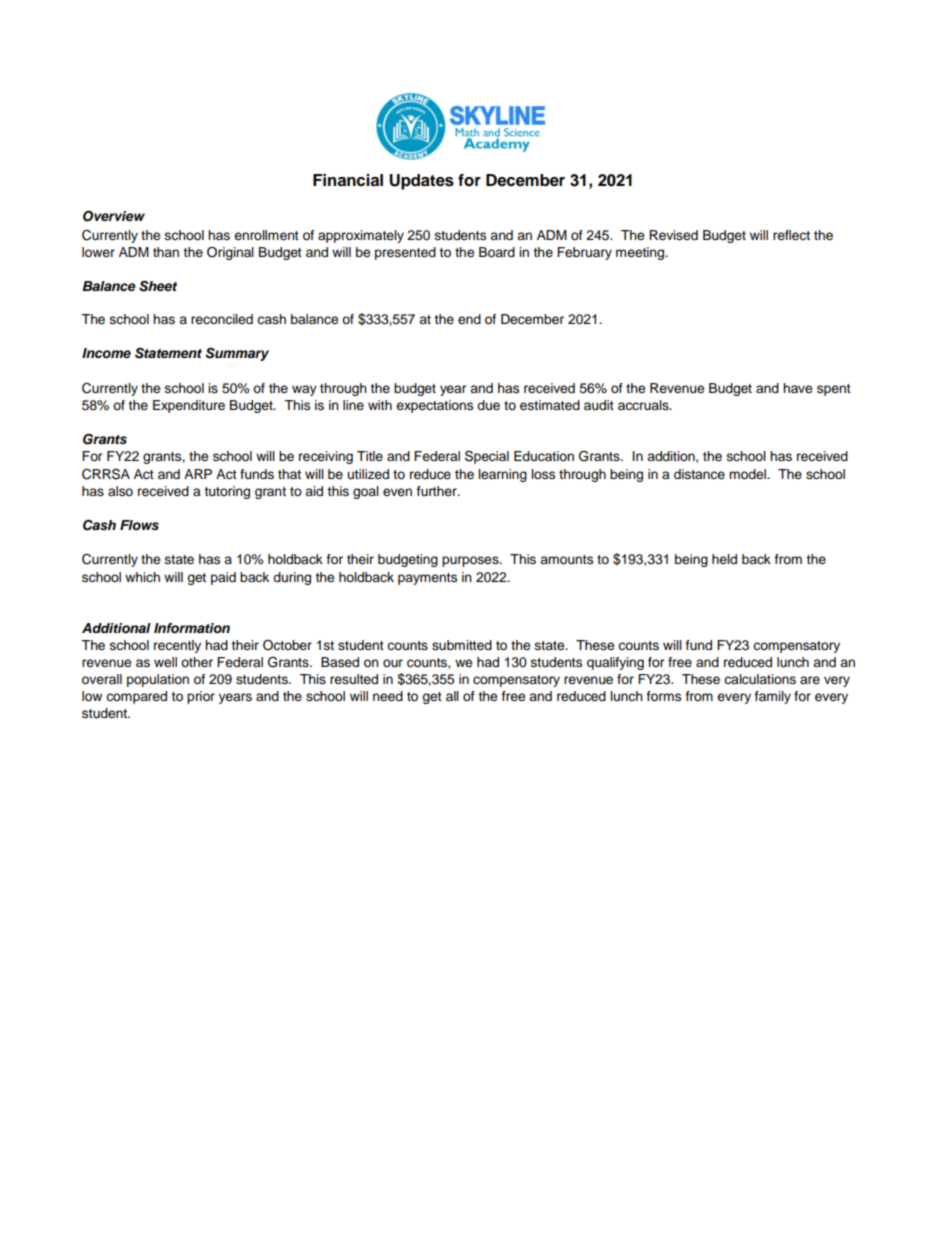 This screenshot has width=952, height=1233. Describe the element at coordinates (421, 182) in the screenshot. I see `Updates` at that location.
